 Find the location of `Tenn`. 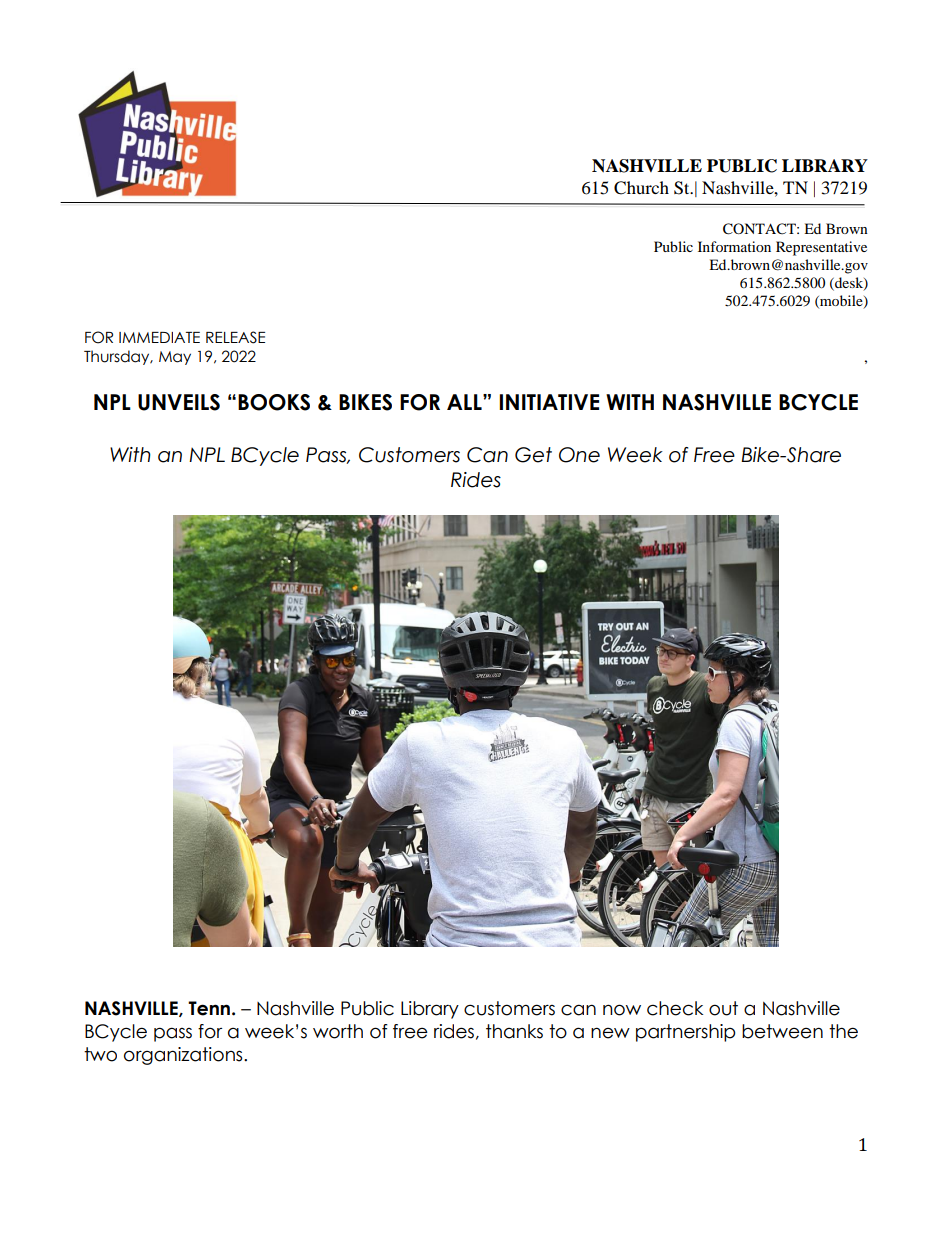

Tenn is located at coordinates (209, 1008).
